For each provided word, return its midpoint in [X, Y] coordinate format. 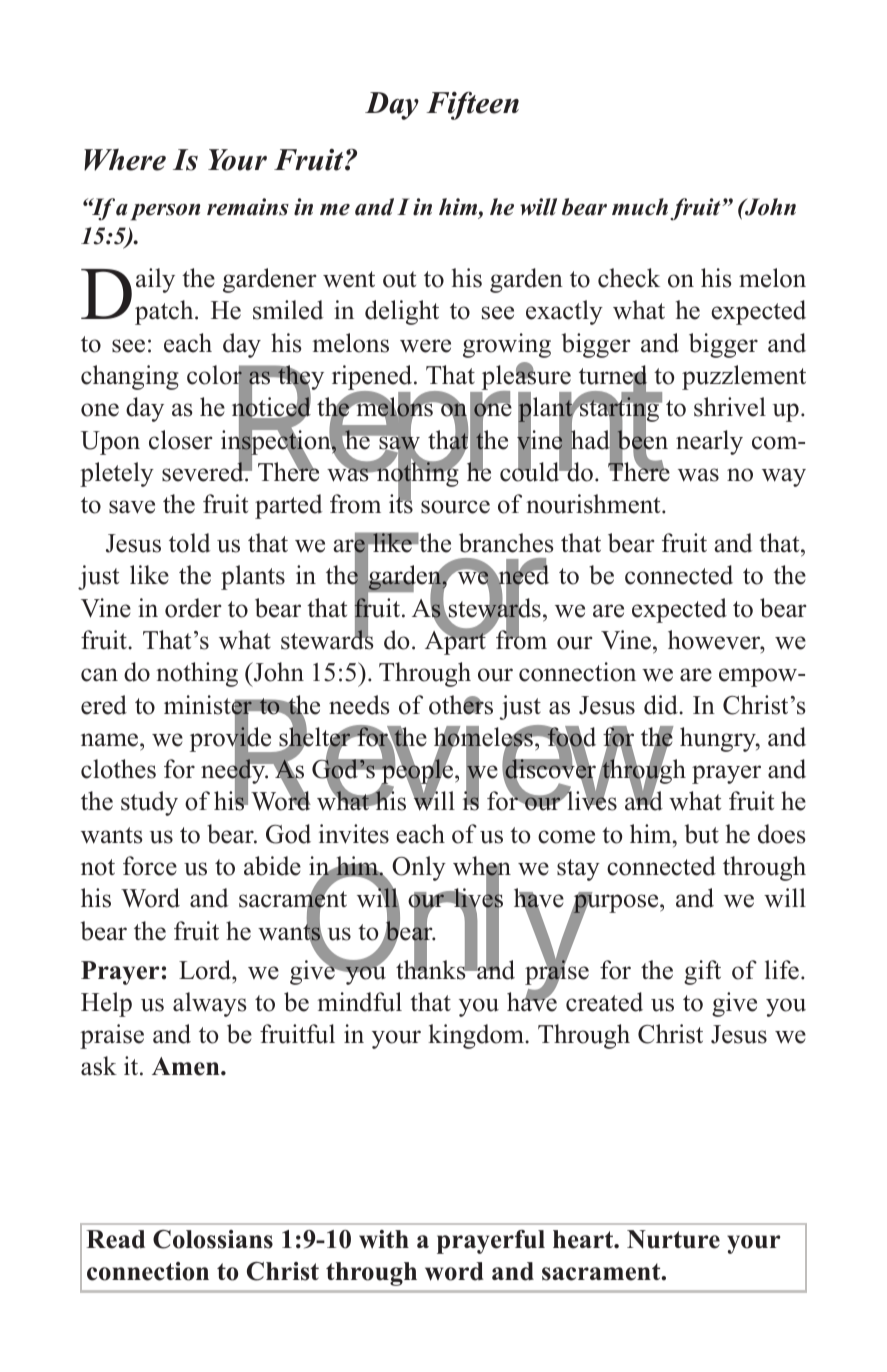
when [482, 867]
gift [702, 972]
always [209, 1004]
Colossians [213, 1239]
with [384, 1239]
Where [125, 160]
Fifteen [472, 105]
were [425, 346]
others [461, 705]
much [640, 207]
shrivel [730, 407]
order [193, 608]
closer [181, 440]
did [662, 705]
